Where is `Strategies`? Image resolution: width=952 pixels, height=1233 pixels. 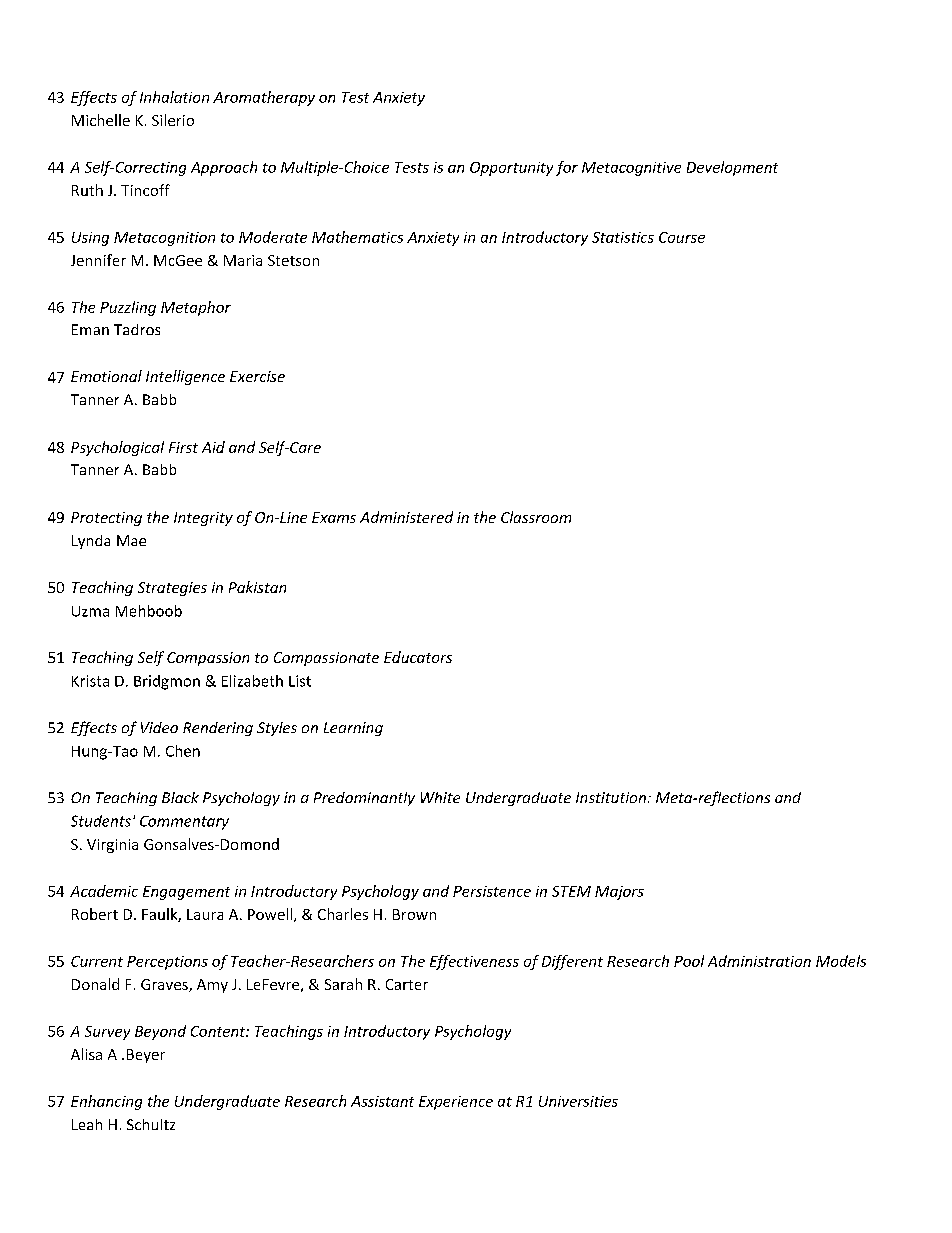 Strategies is located at coordinates (172, 589).
